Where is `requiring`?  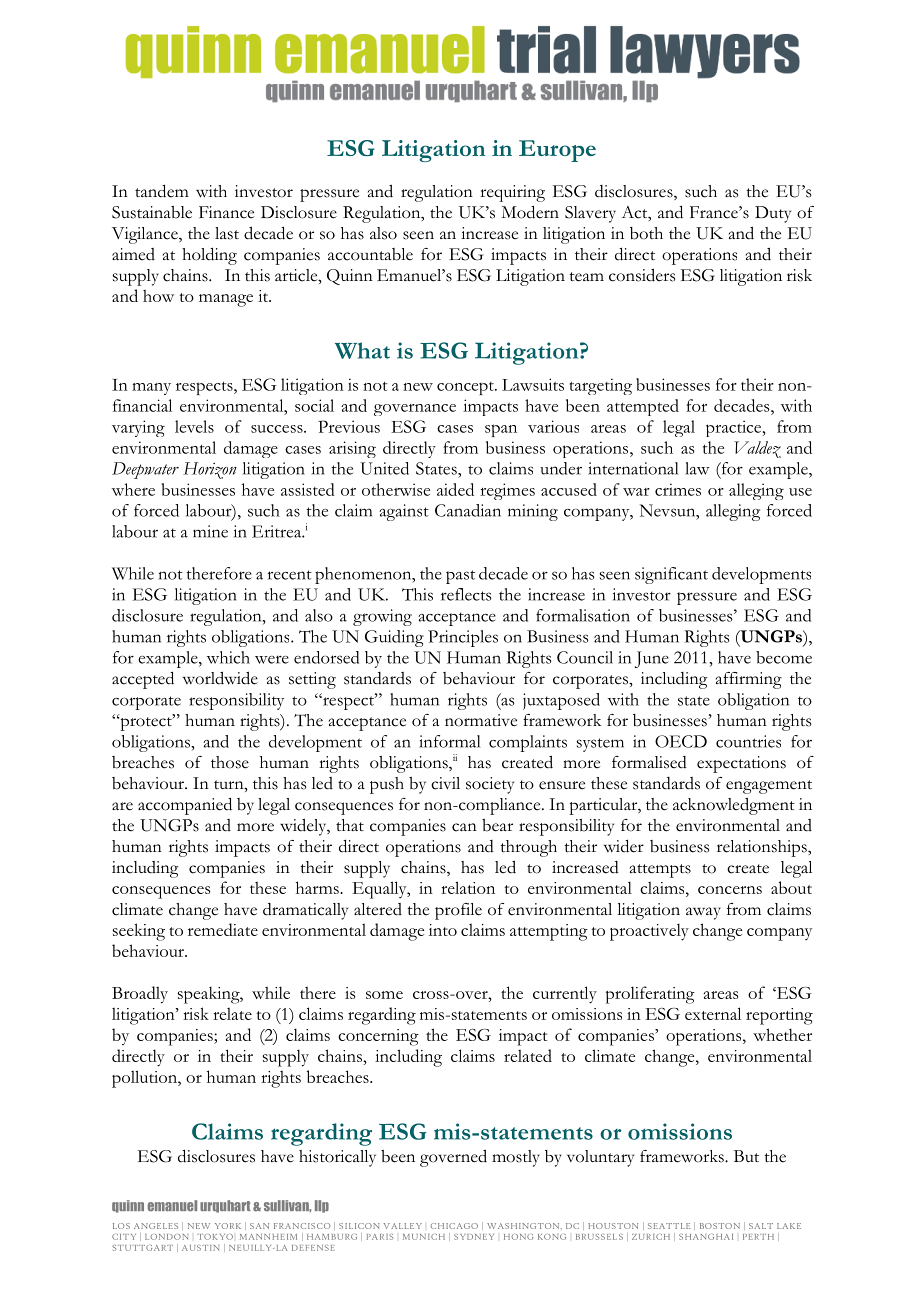 requiring is located at coordinates (512, 193).
